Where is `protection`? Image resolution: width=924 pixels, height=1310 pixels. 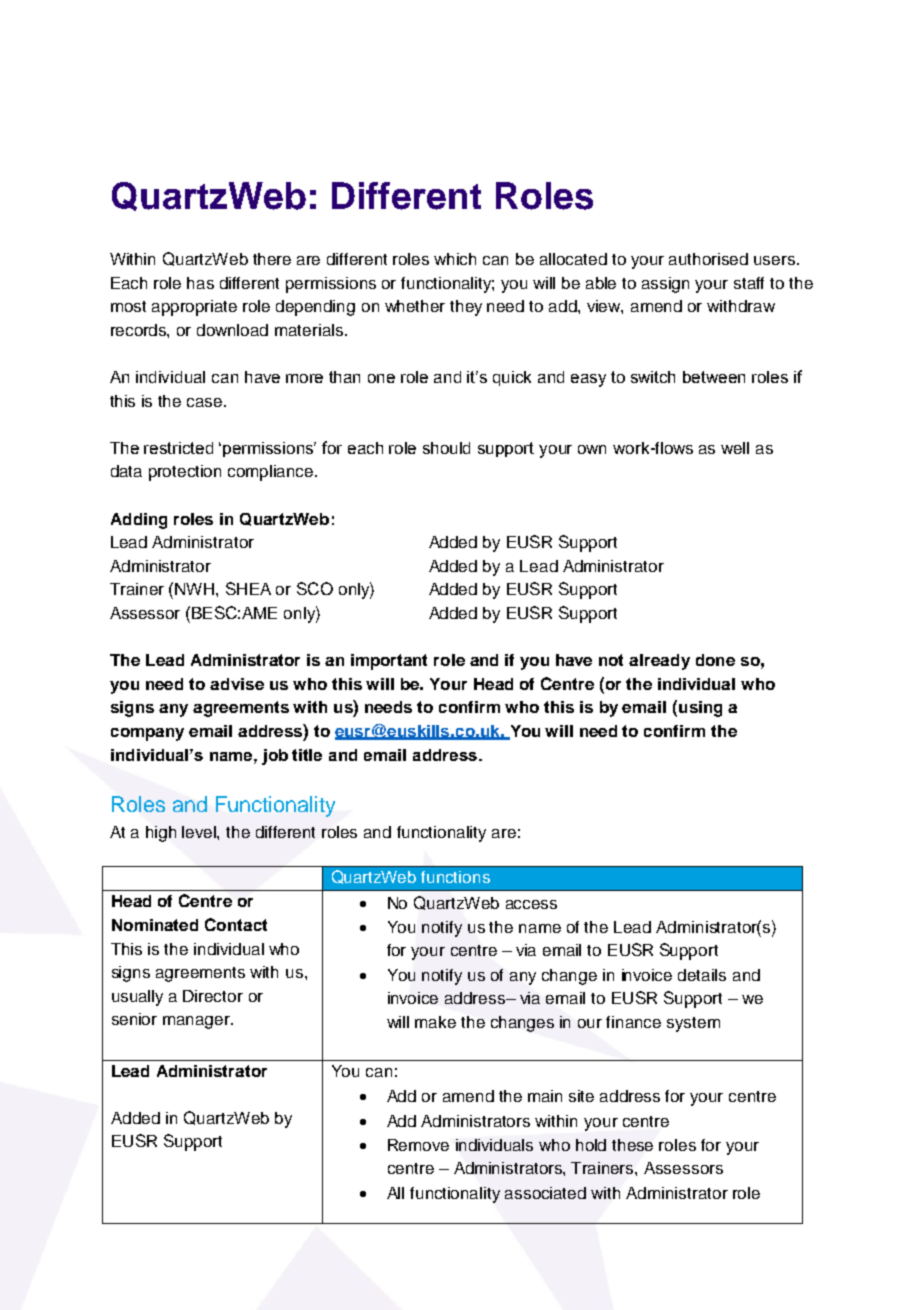
protection is located at coordinates (185, 473).
